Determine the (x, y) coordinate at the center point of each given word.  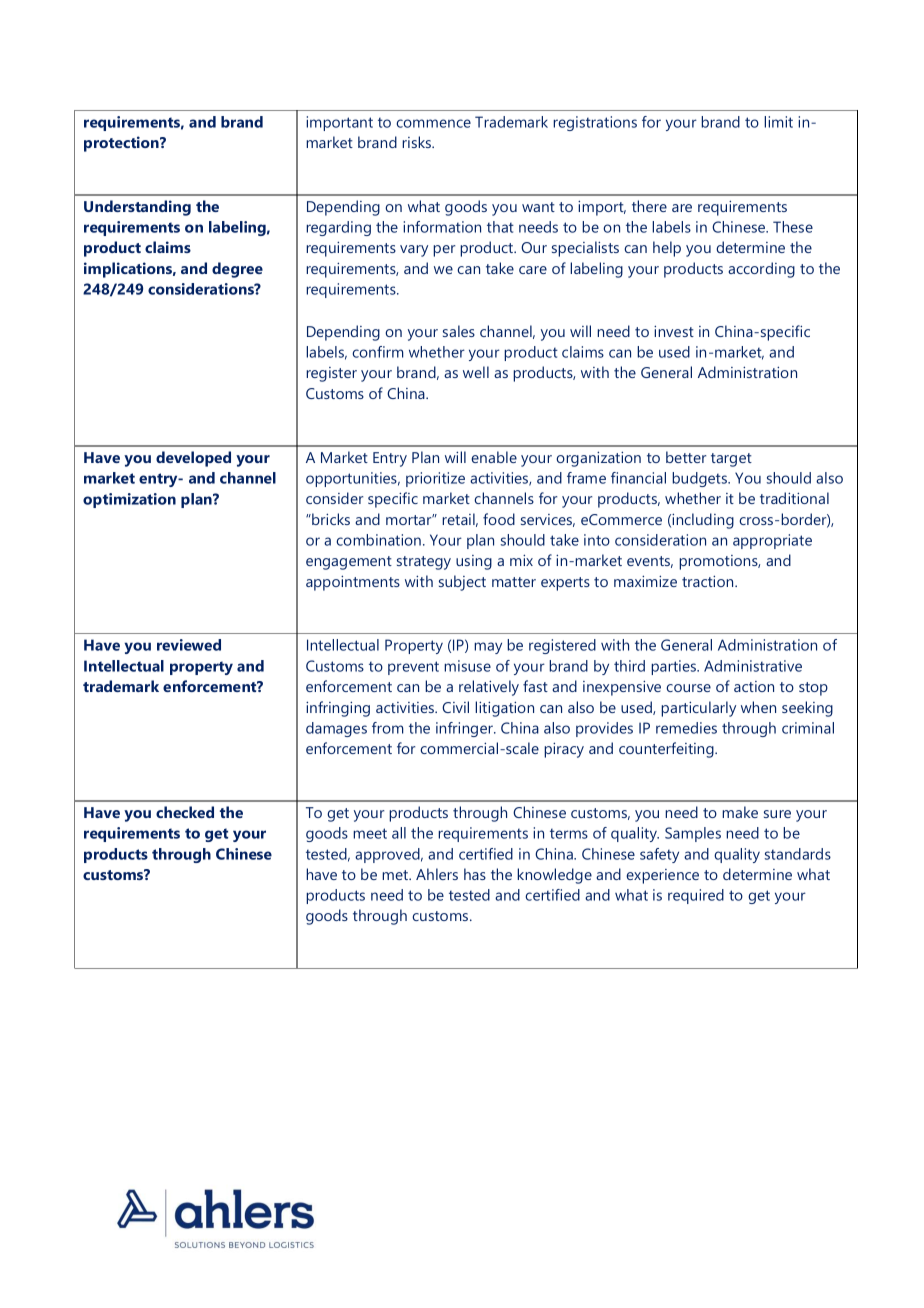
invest (674, 331)
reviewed (189, 645)
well (476, 372)
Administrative (753, 666)
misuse (467, 666)
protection (122, 144)
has (475, 874)
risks (418, 142)
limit (778, 122)
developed (193, 459)
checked (185, 812)
